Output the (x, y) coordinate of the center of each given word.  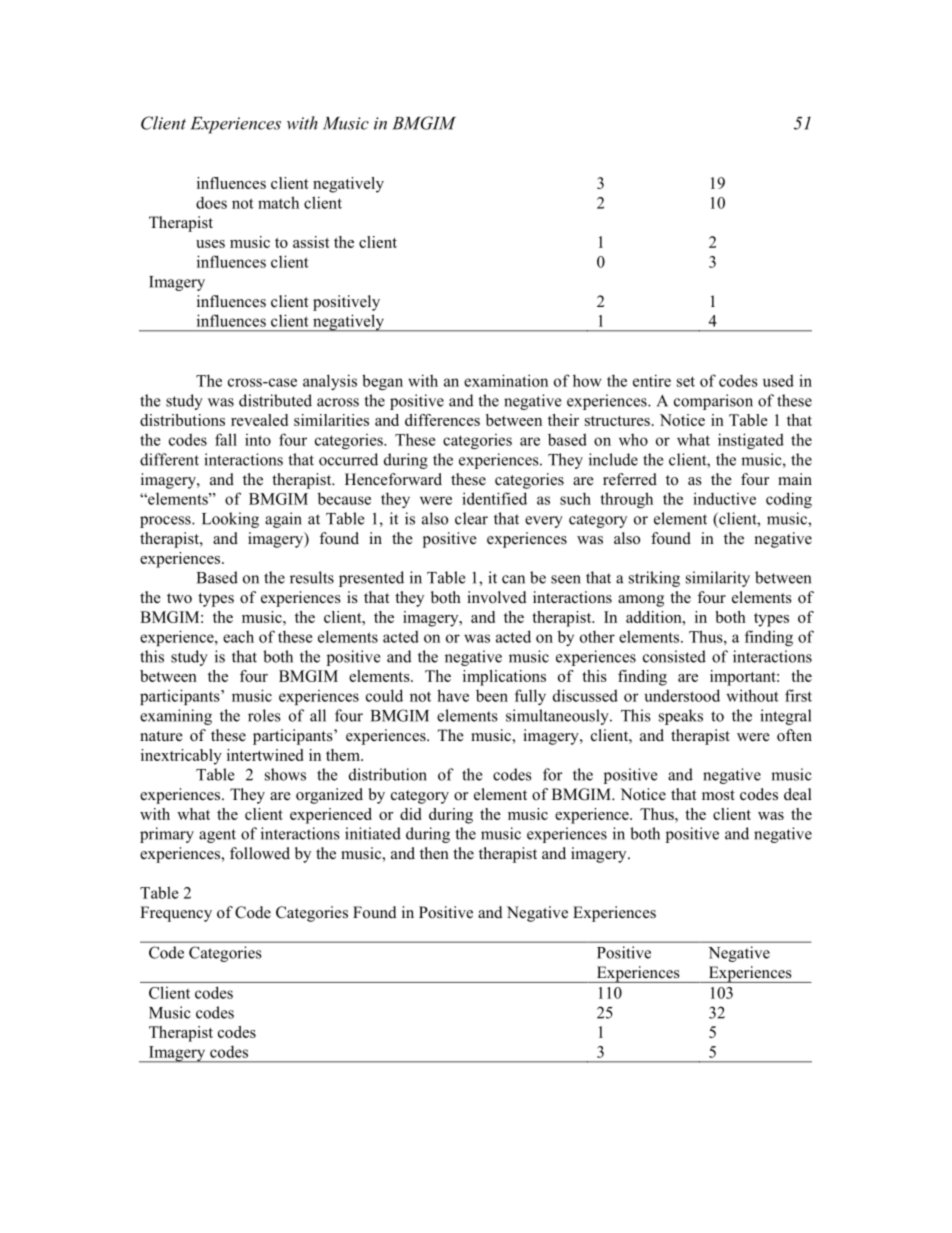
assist (311, 242)
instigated (751, 441)
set (686, 381)
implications (504, 678)
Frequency (176, 914)
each (238, 636)
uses (210, 244)
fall (226, 439)
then (434, 853)
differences (442, 420)
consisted (674, 656)
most (718, 795)
